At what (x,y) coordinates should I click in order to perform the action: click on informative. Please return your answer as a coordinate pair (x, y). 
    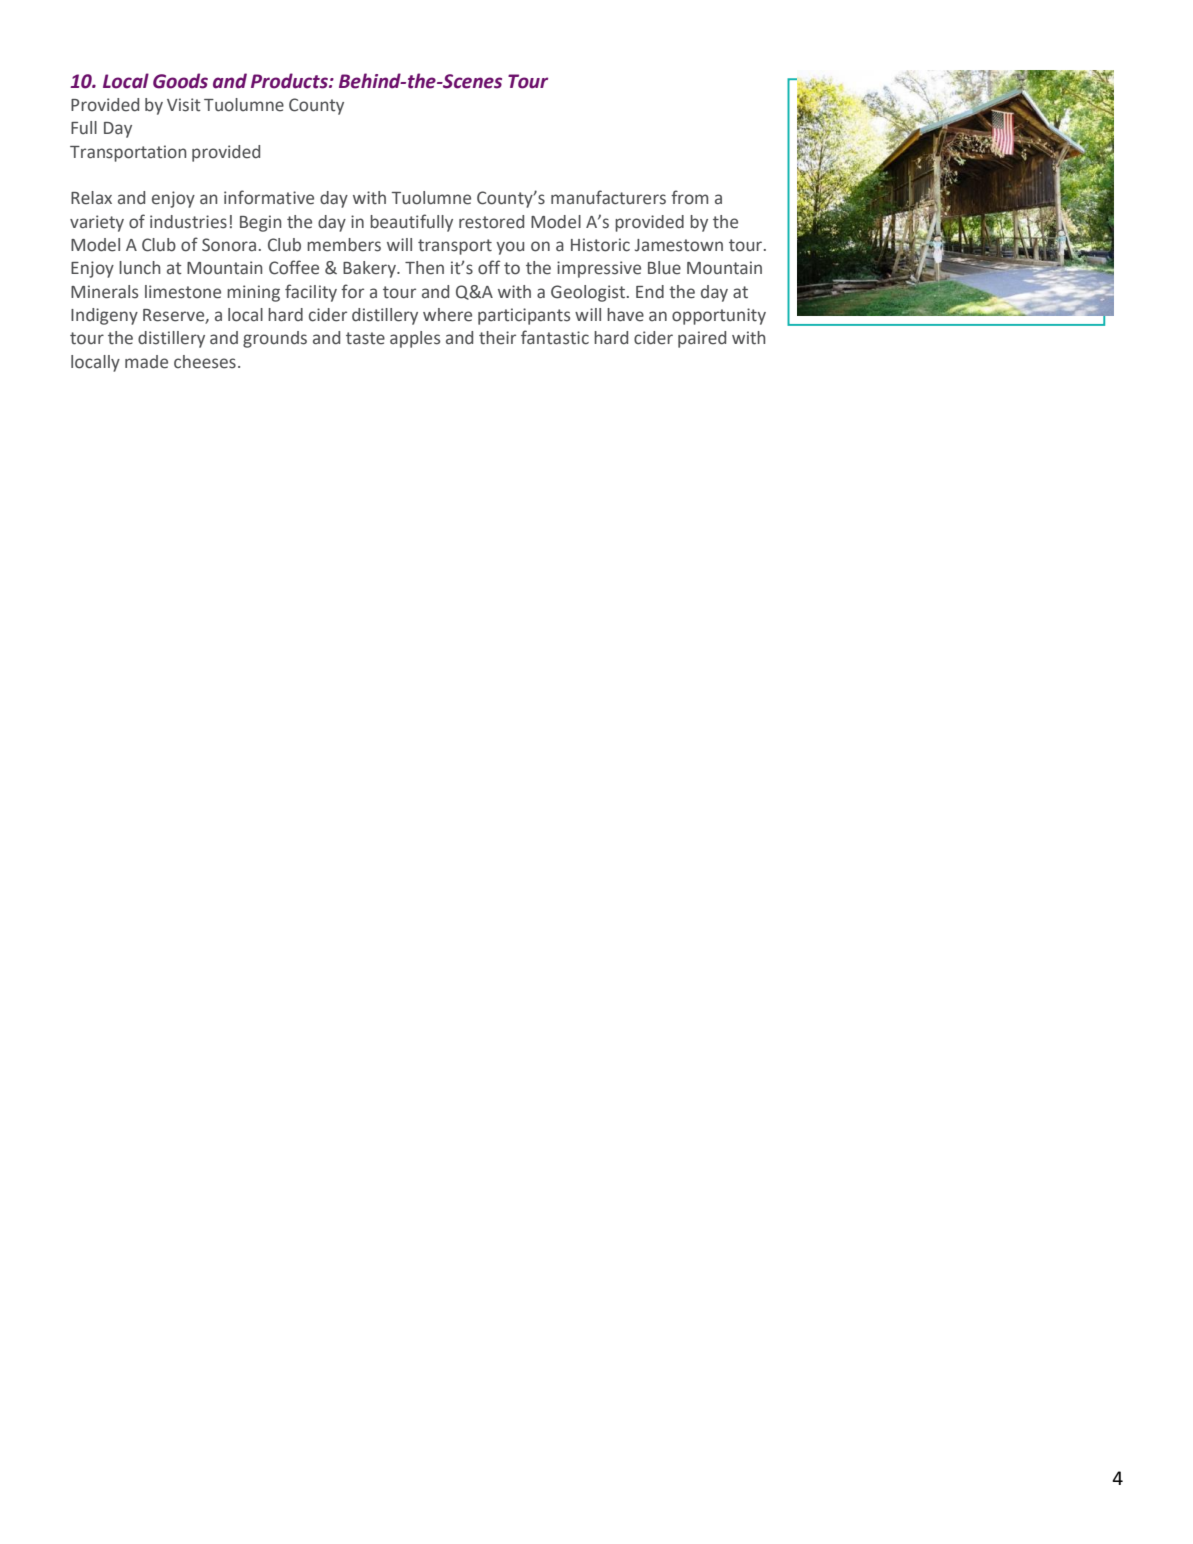
    Looking at the image, I should click on (269, 197).
